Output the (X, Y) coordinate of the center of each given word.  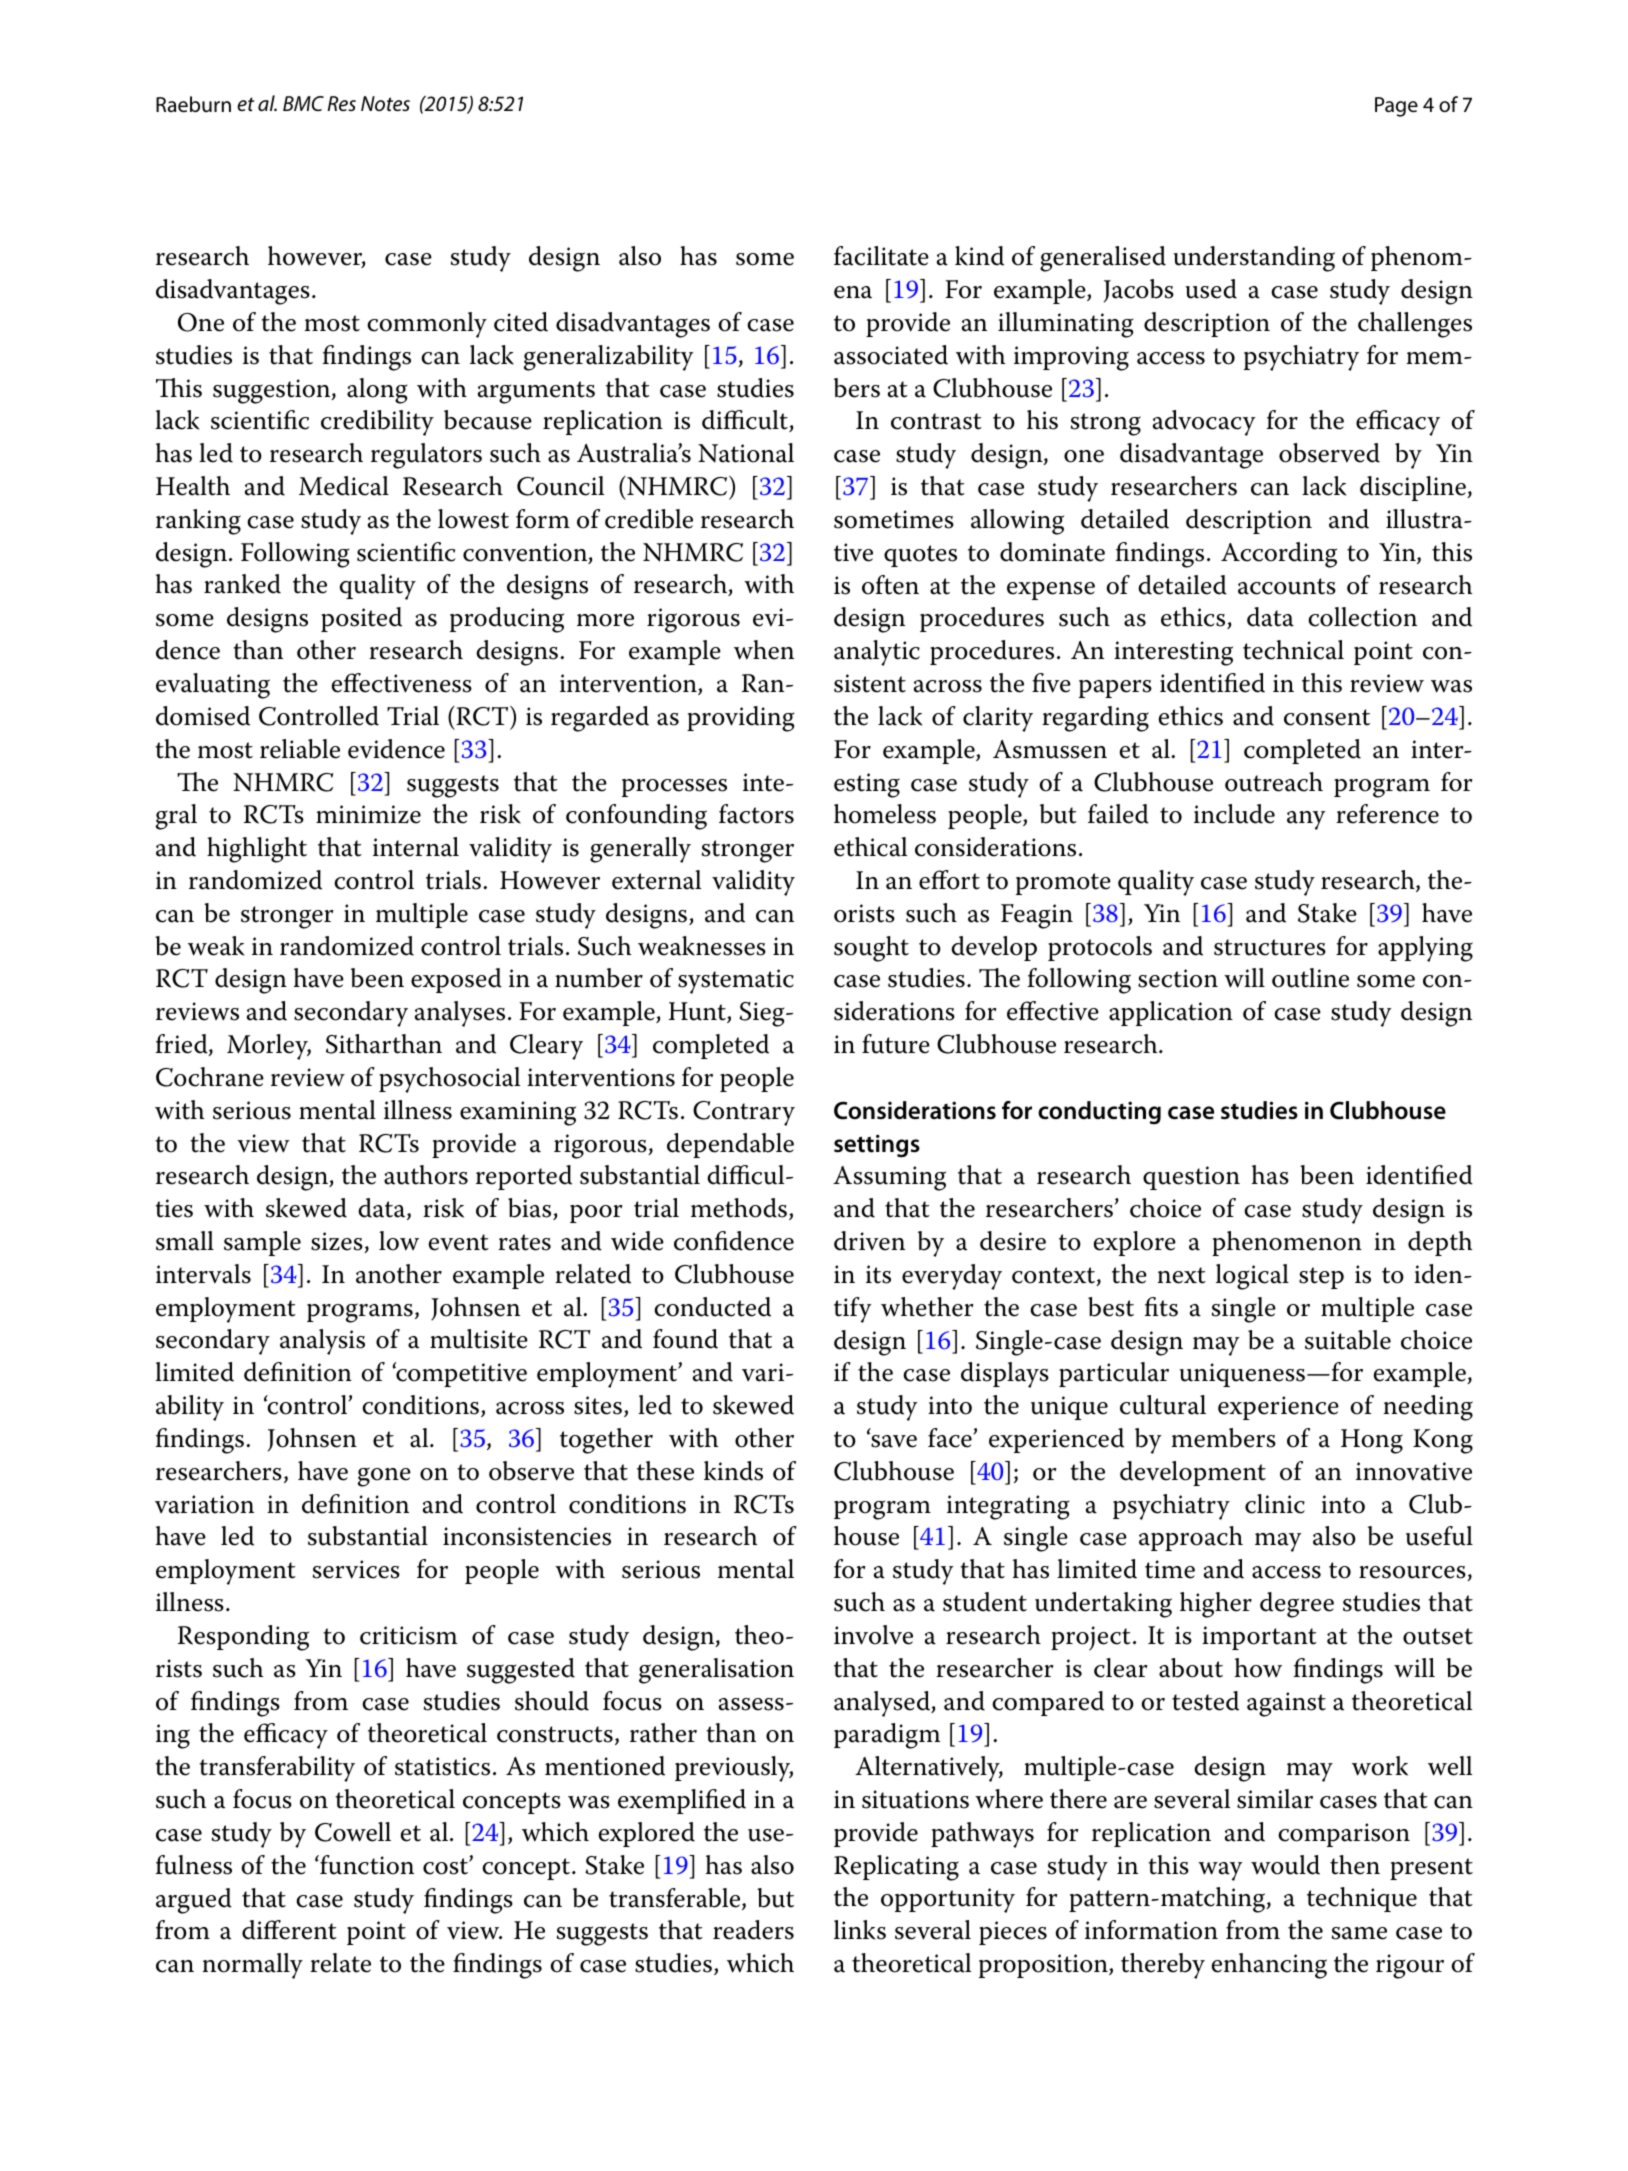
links (860, 1930)
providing (741, 719)
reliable (300, 749)
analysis (322, 1342)
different (289, 1930)
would (1285, 1865)
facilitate (881, 256)
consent (1327, 717)
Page (1396, 107)
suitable (1348, 1340)
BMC (303, 103)
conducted (712, 1307)
